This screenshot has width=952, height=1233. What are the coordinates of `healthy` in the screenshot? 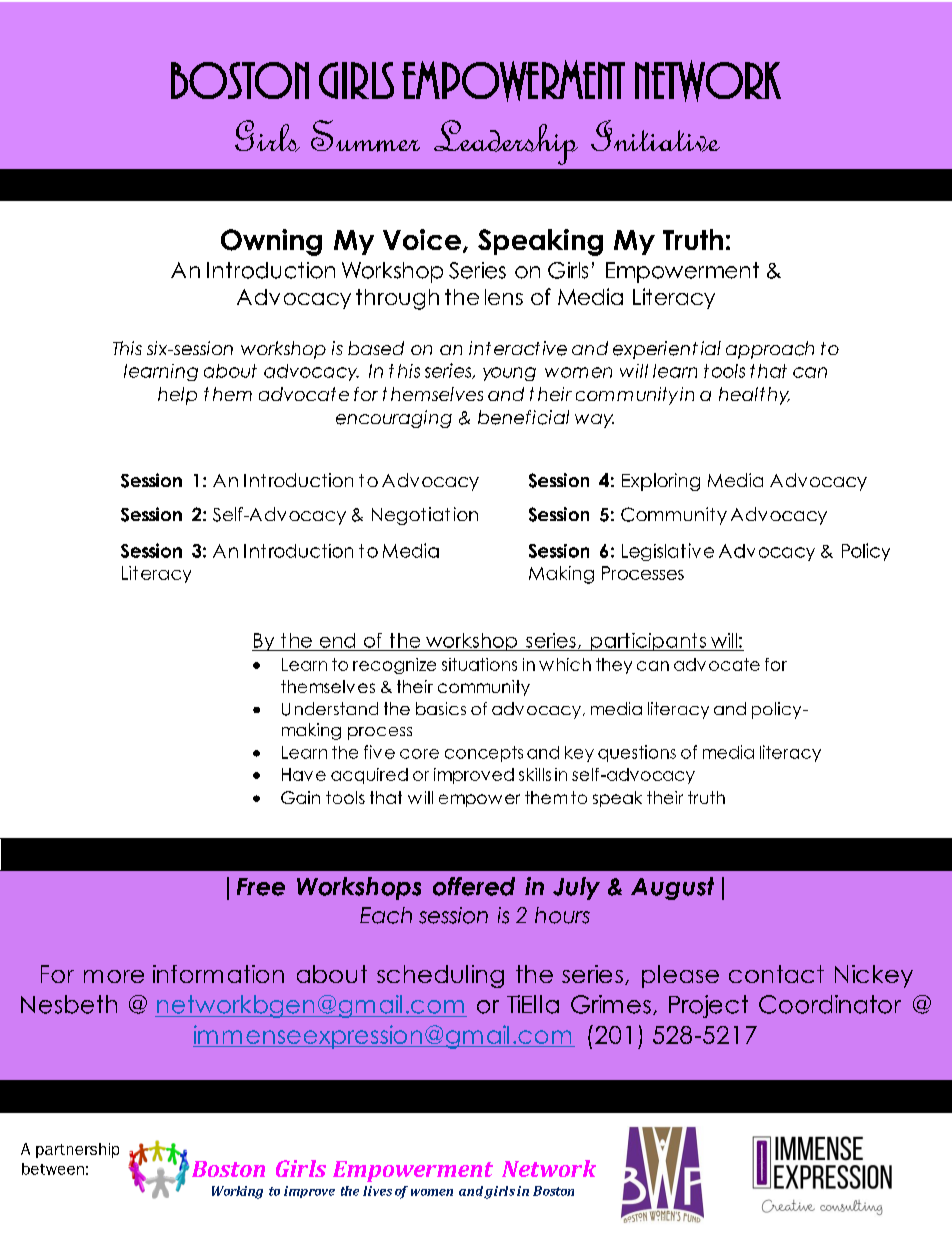 It's located at (754, 396).
